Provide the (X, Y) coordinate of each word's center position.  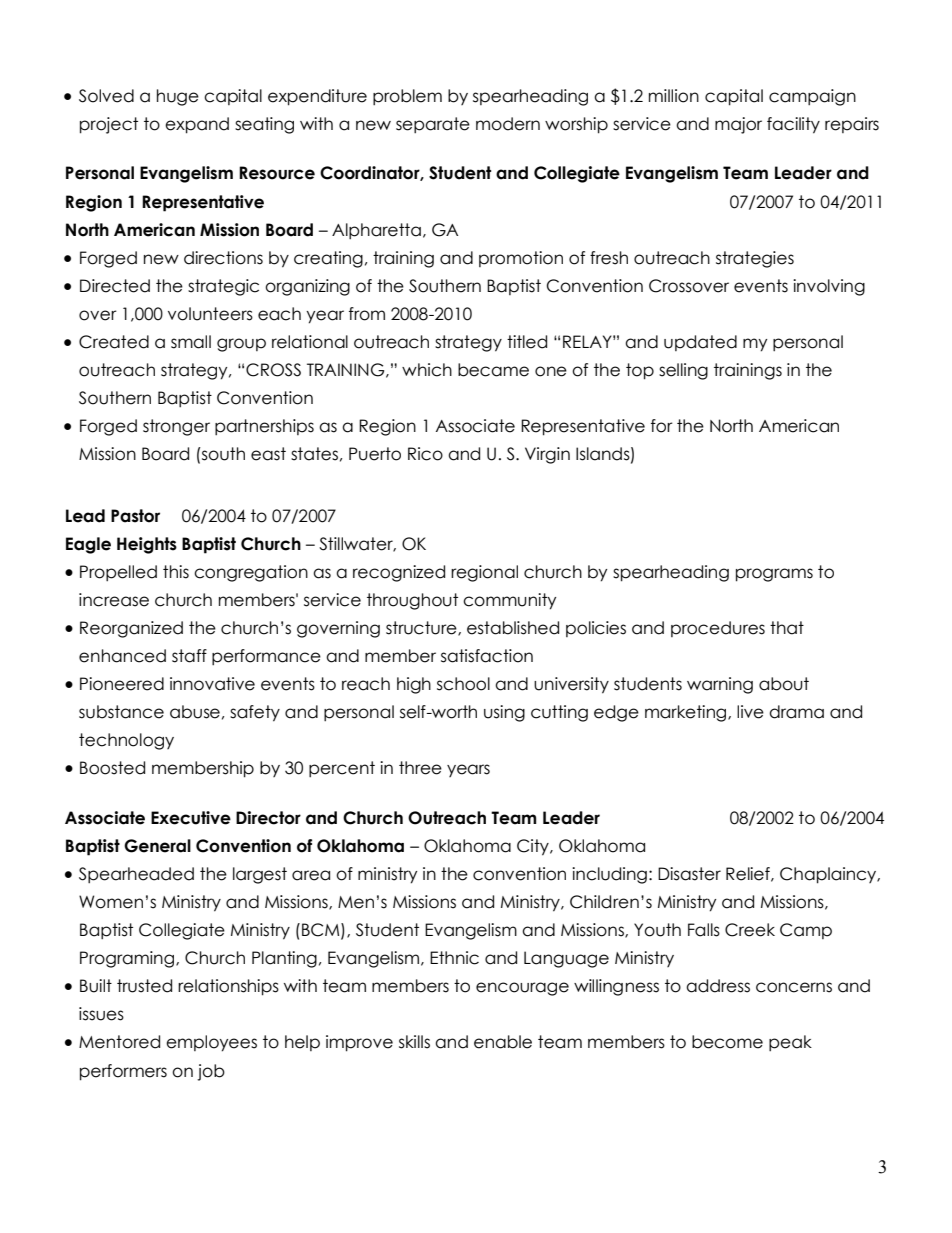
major (738, 125)
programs (774, 575)
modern (508, 124)
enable (503, 1042)
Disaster (689, 874)
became (493, 370)
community (509, 601)
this (176, 572)
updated (700, 343)
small (191, 342)
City (534, 847)
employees (211, 1043)
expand (197, 125)
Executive (191, 818)
